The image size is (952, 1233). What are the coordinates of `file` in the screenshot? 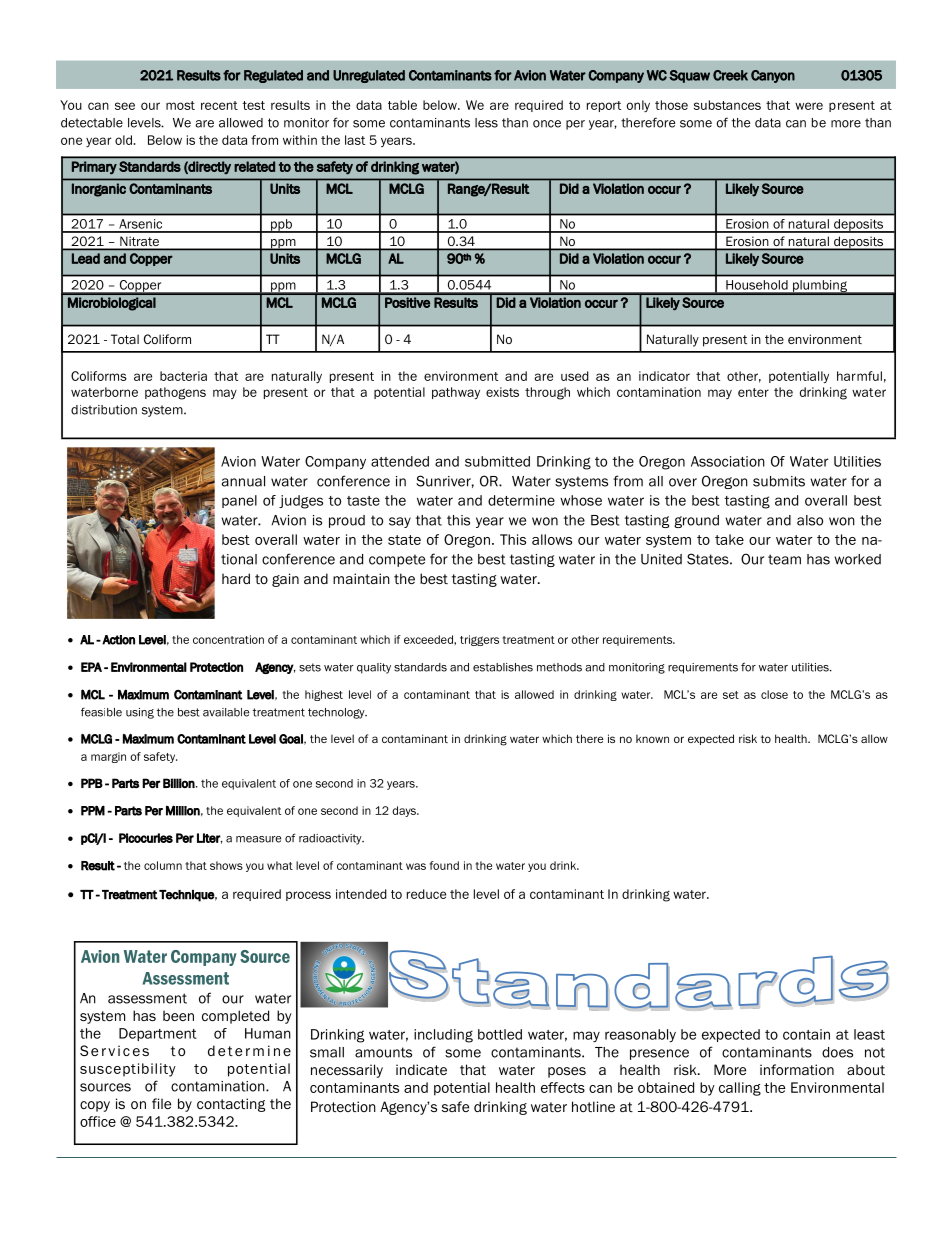 It's located at (161, 1103).
